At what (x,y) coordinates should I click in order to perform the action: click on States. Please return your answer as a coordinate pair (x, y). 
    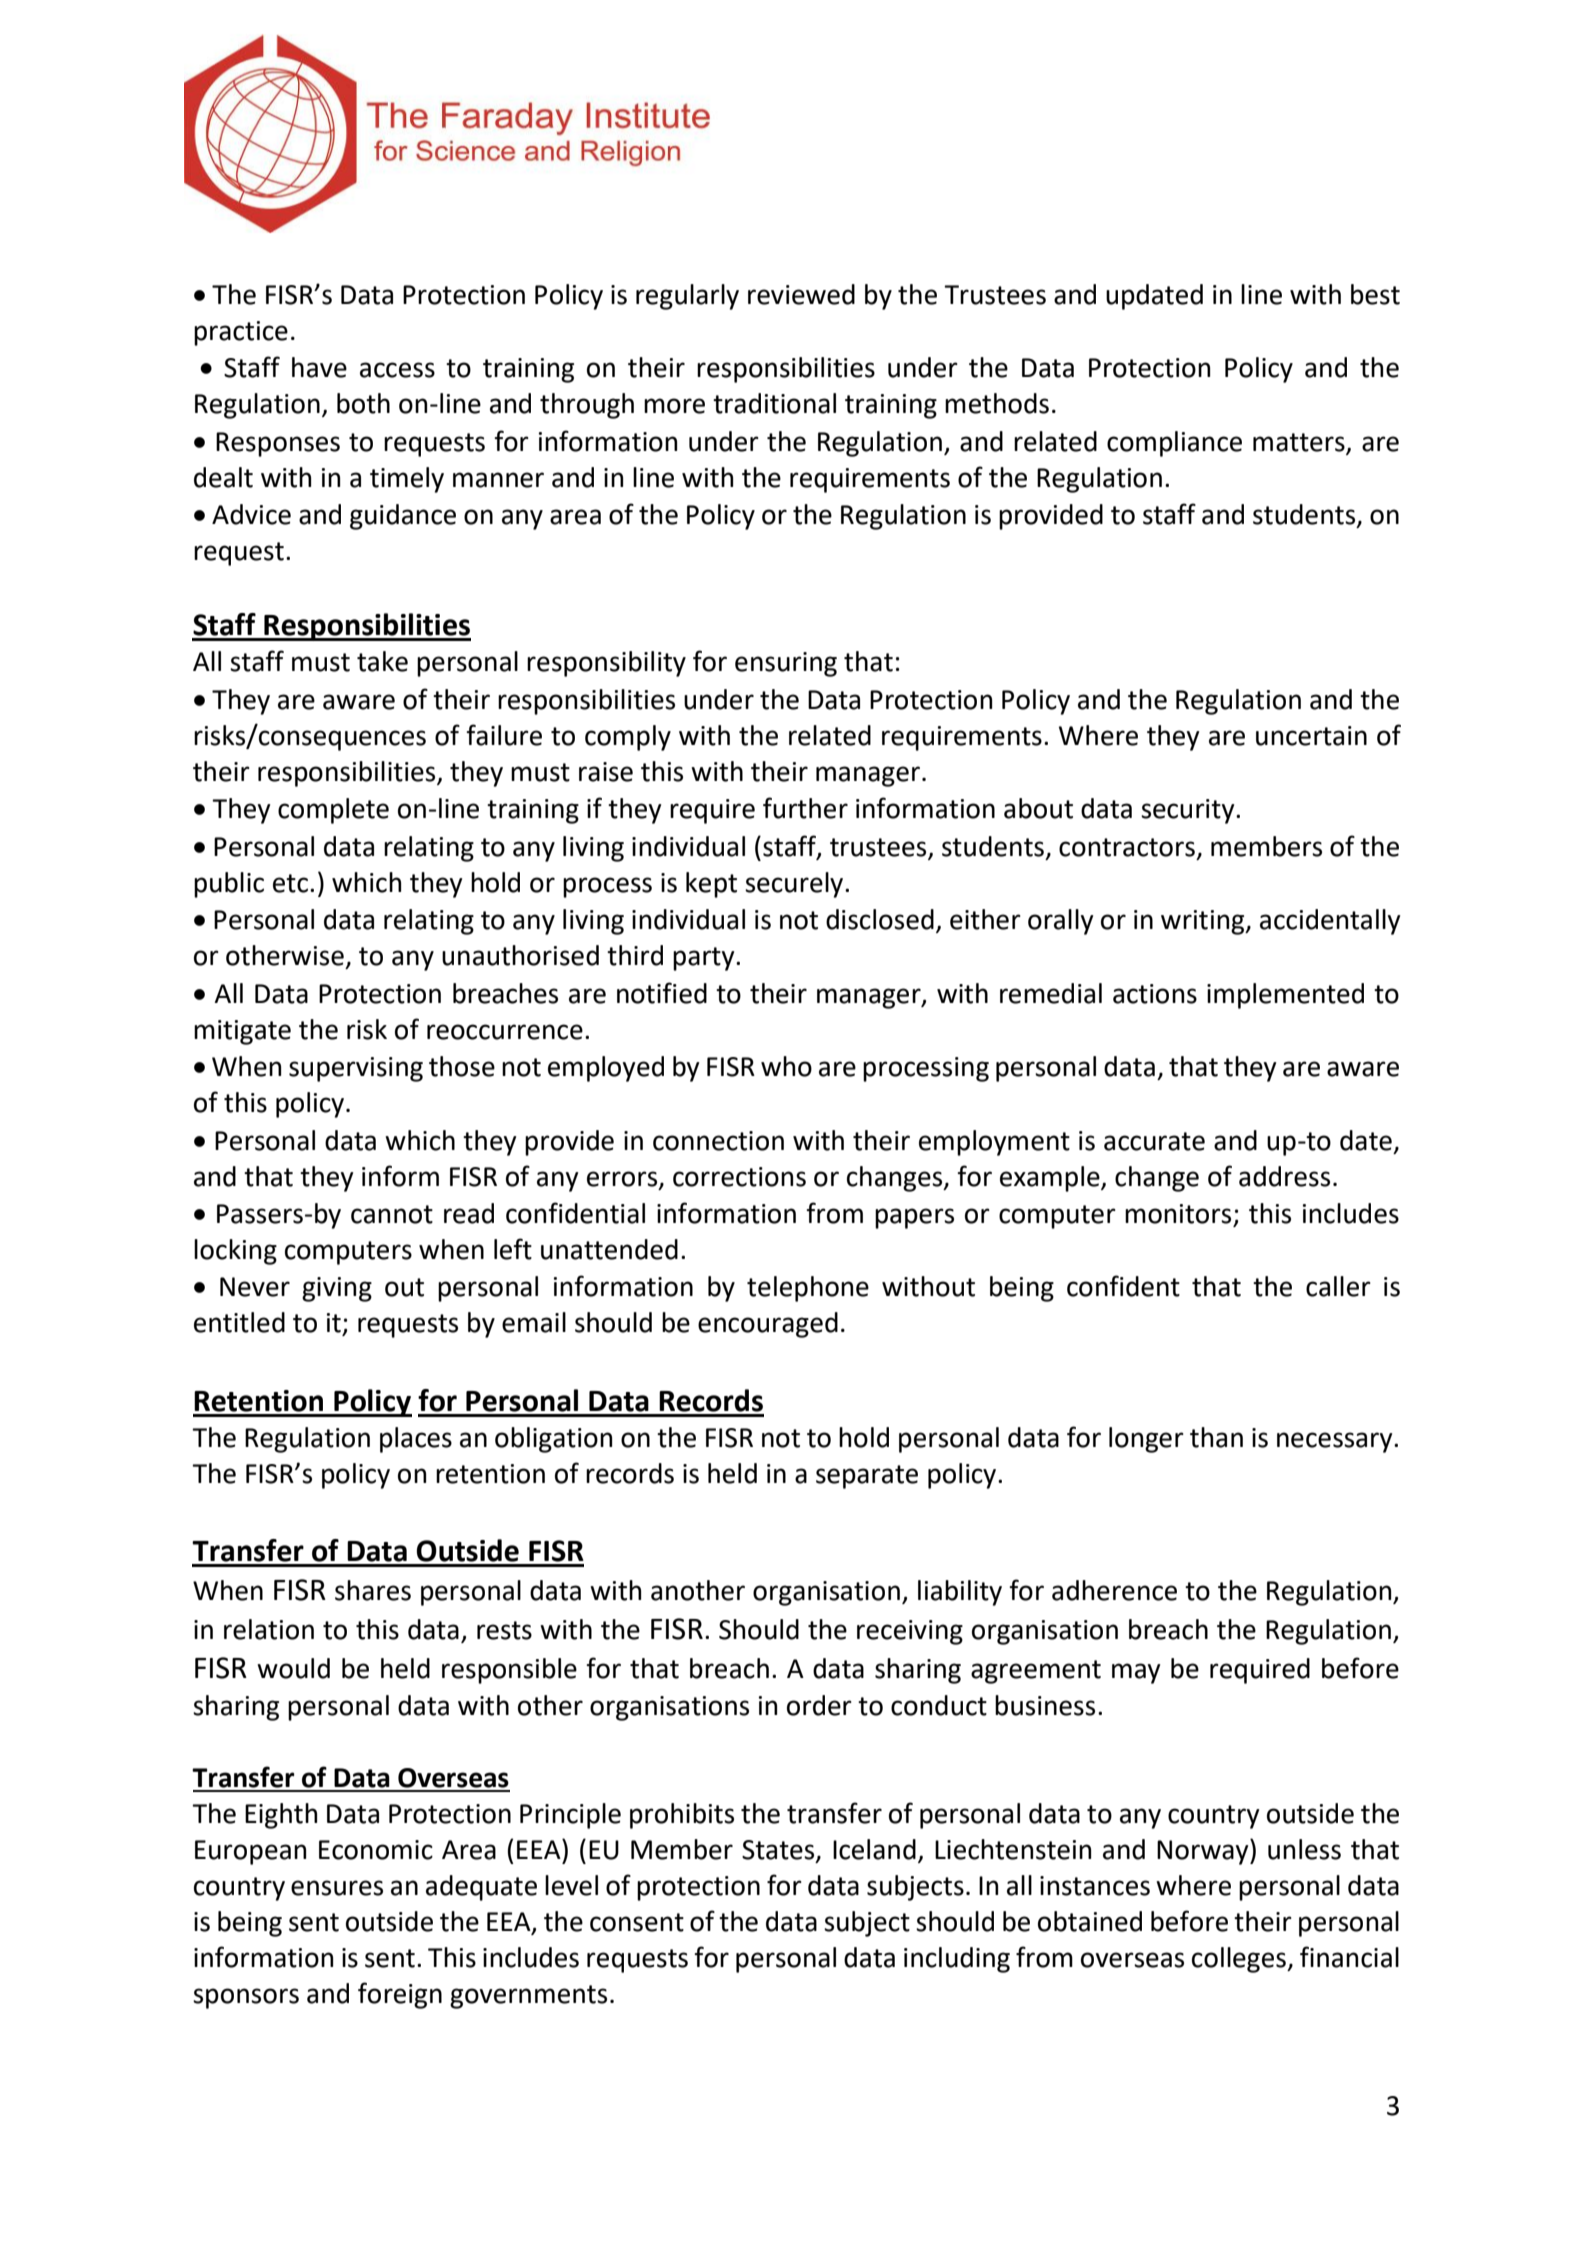
    Looking at the image, I should click on (779, 1850).
